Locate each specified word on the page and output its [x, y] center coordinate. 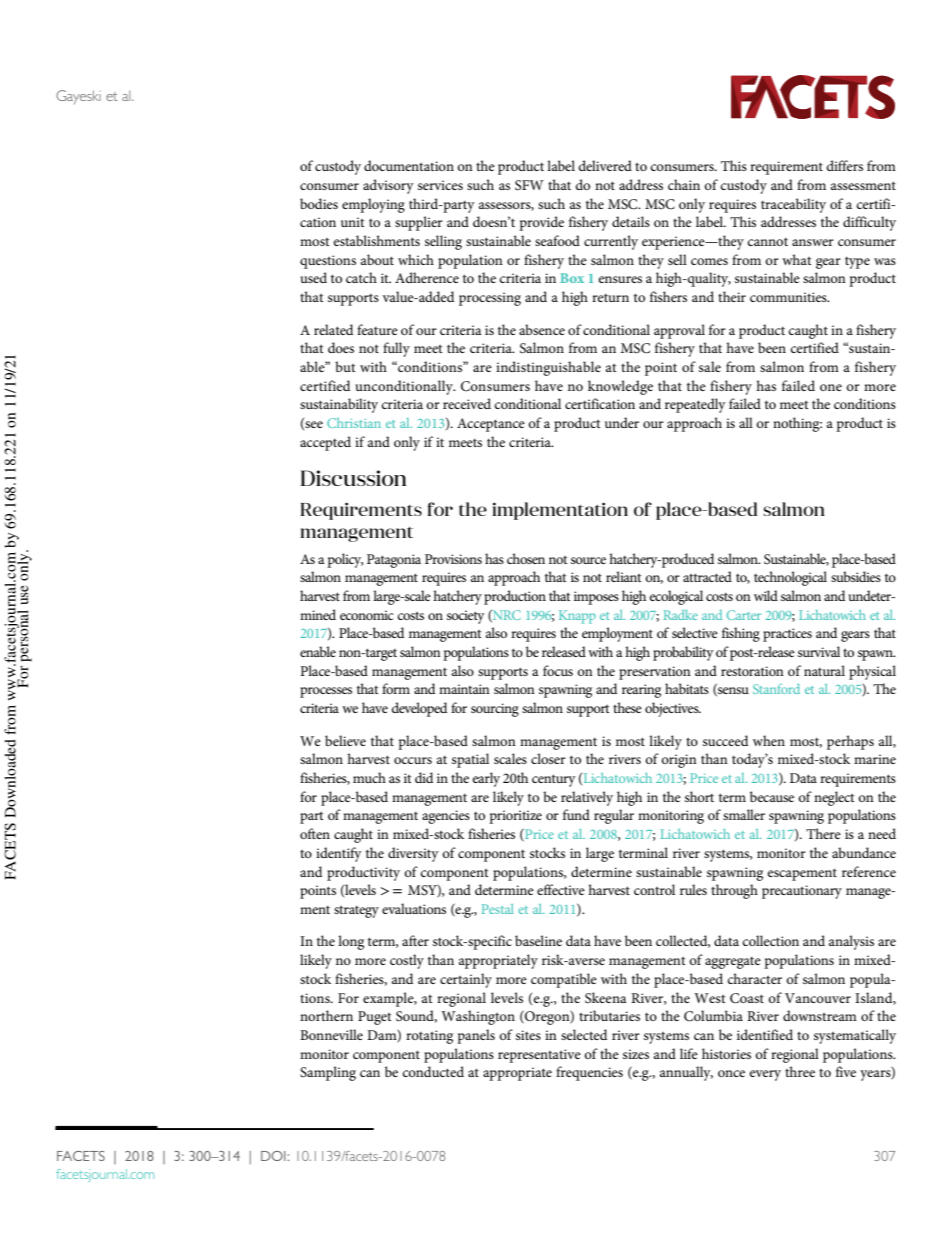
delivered [605, 165]
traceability [793, 205]
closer [548, 758]
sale [710, 366]
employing [373, 205]
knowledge [620, 387]
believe [345, 740]
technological [790, 578]
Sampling [328, 1073]
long [351, 942]
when [769, 740]
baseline [538, 940]
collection [770, 940]
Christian [354, 423]
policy [345, 560]
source [588, 560]
